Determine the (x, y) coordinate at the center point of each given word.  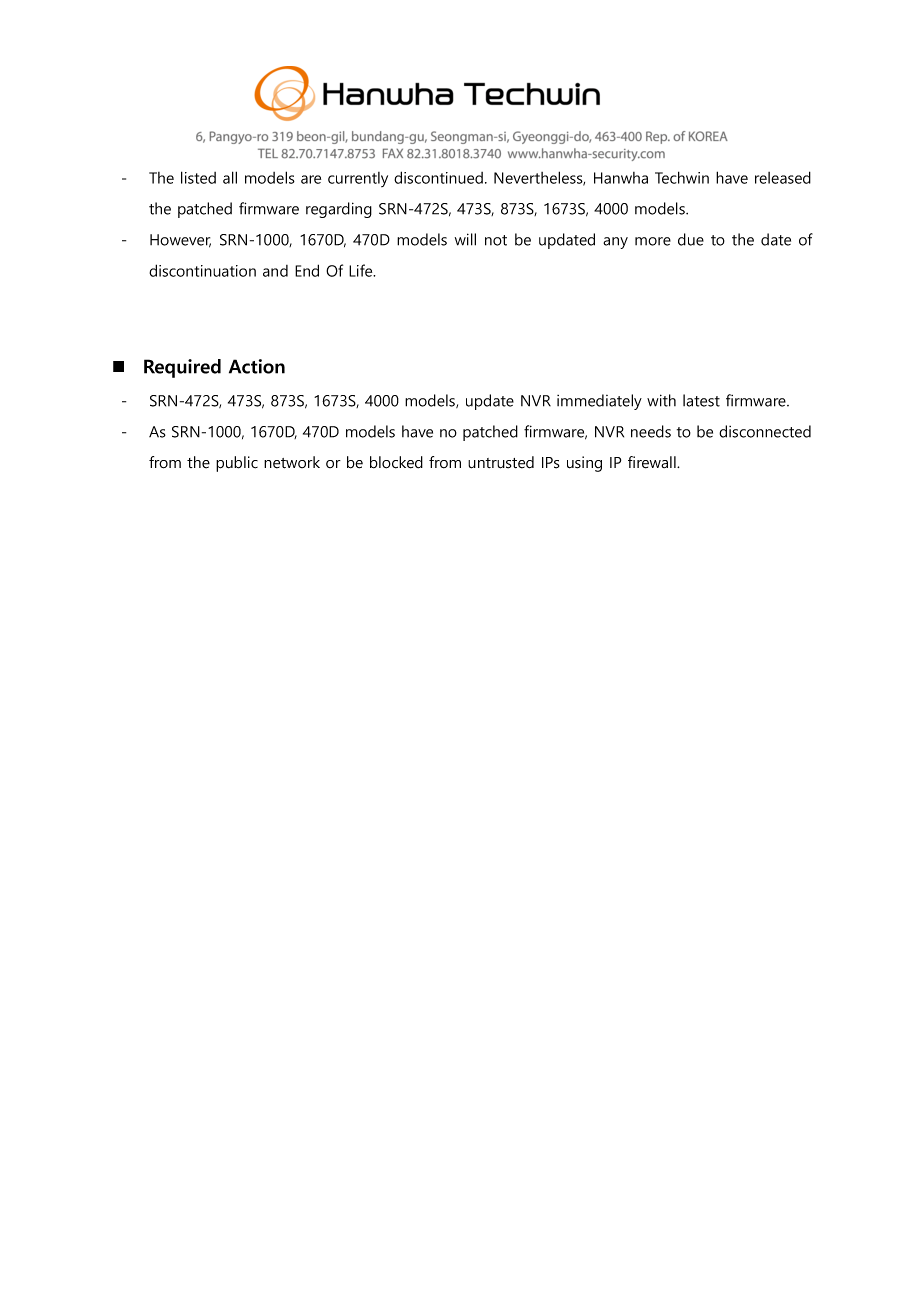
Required (182, 368)
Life (362, 270)
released (783, 177)
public (237, 464)
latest (701, 400)
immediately (599, 402)
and (275, 271)
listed (198, 177)
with (661, 400)
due (691, 239)
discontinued (438, 177)
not (496, 240)
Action (257, 366)
